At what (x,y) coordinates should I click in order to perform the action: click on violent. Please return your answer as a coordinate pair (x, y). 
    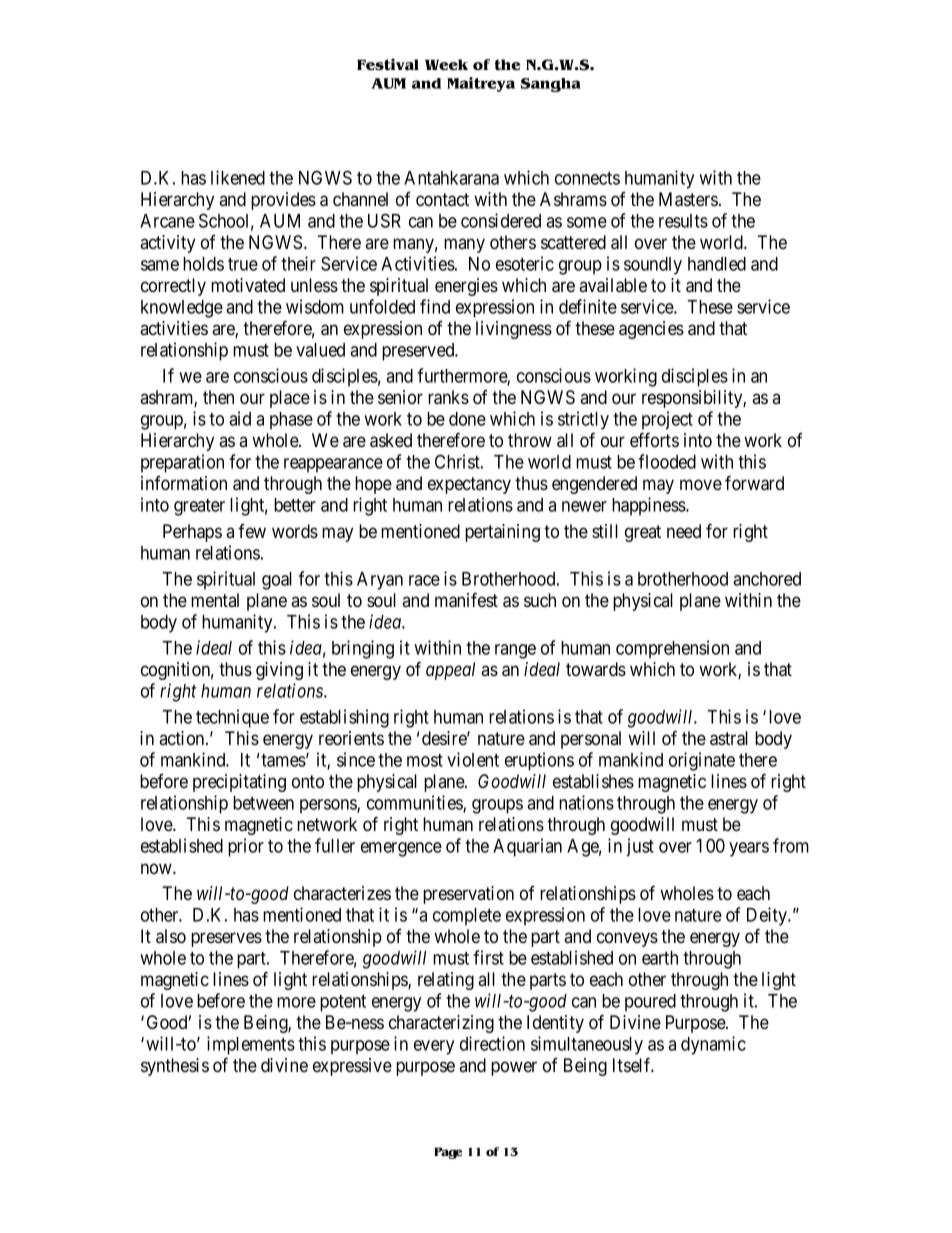
    Looking at the image, I should click on (473, 759).
